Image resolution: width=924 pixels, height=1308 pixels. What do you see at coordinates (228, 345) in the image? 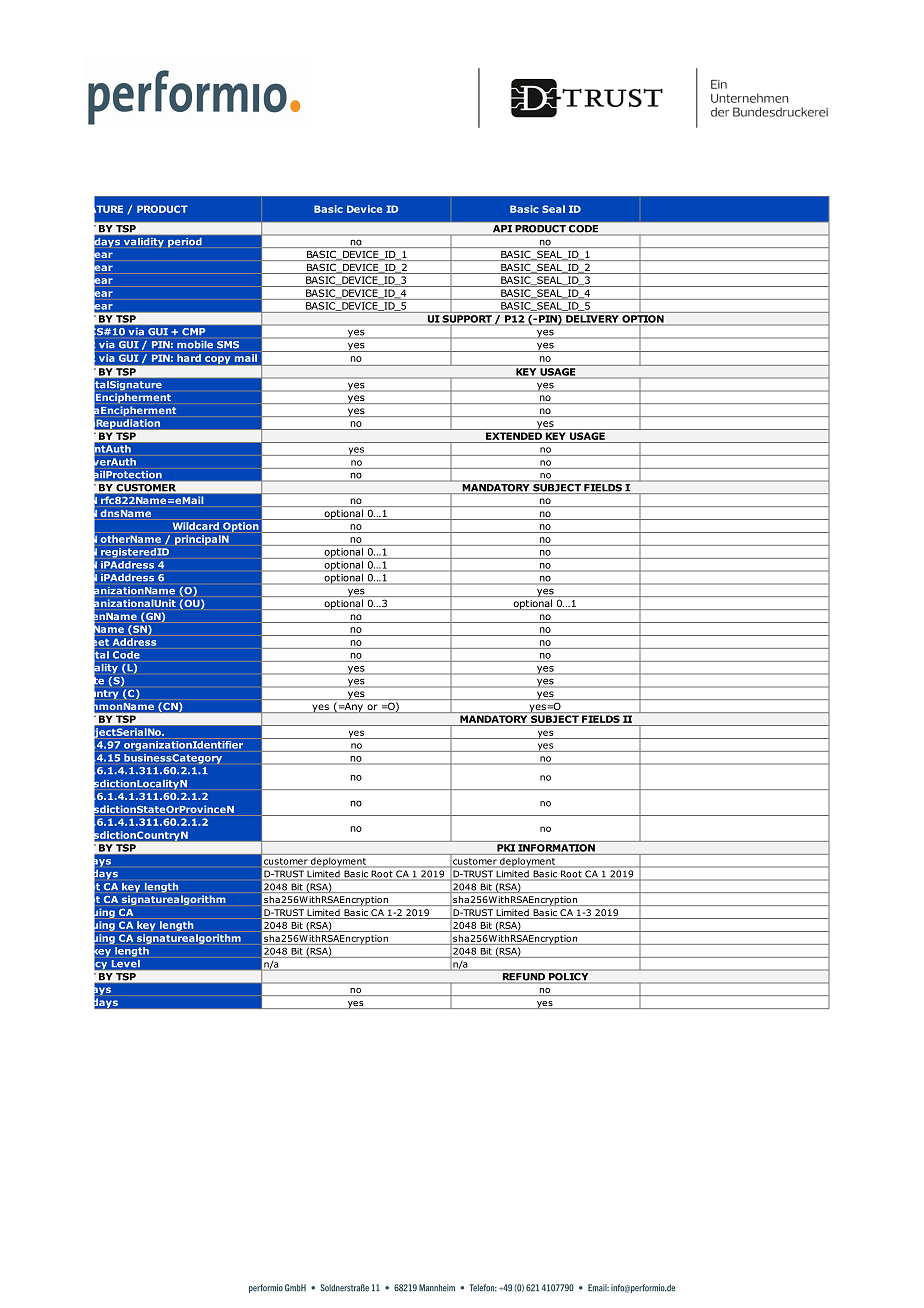
I see `SMS` at bounding box center [228, 345].
